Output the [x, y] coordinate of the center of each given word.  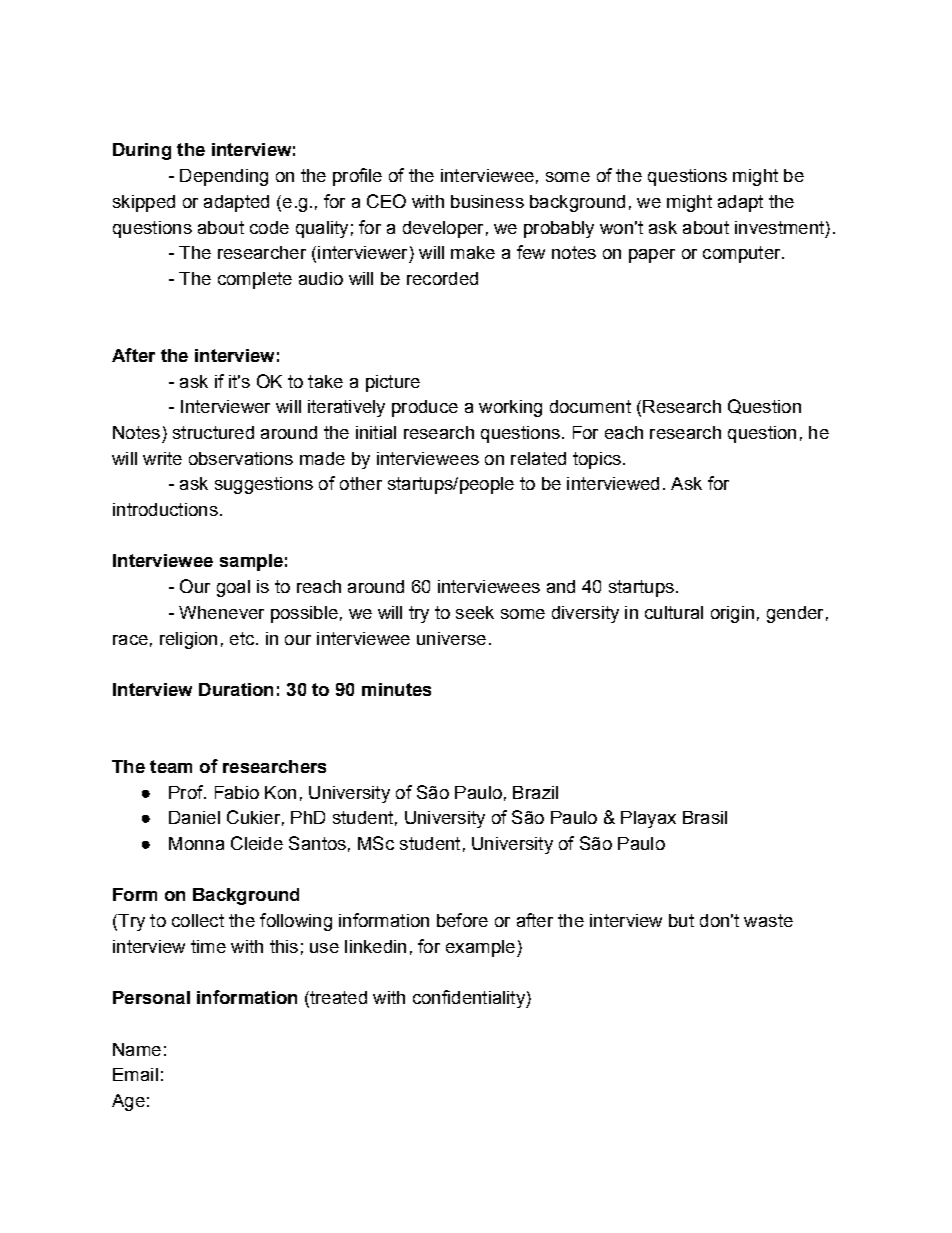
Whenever [221, 612]
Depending [224, 177]
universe [451, 638]
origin [732, 614]
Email [135, 1074]
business [487, 201]
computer [743, 254]
